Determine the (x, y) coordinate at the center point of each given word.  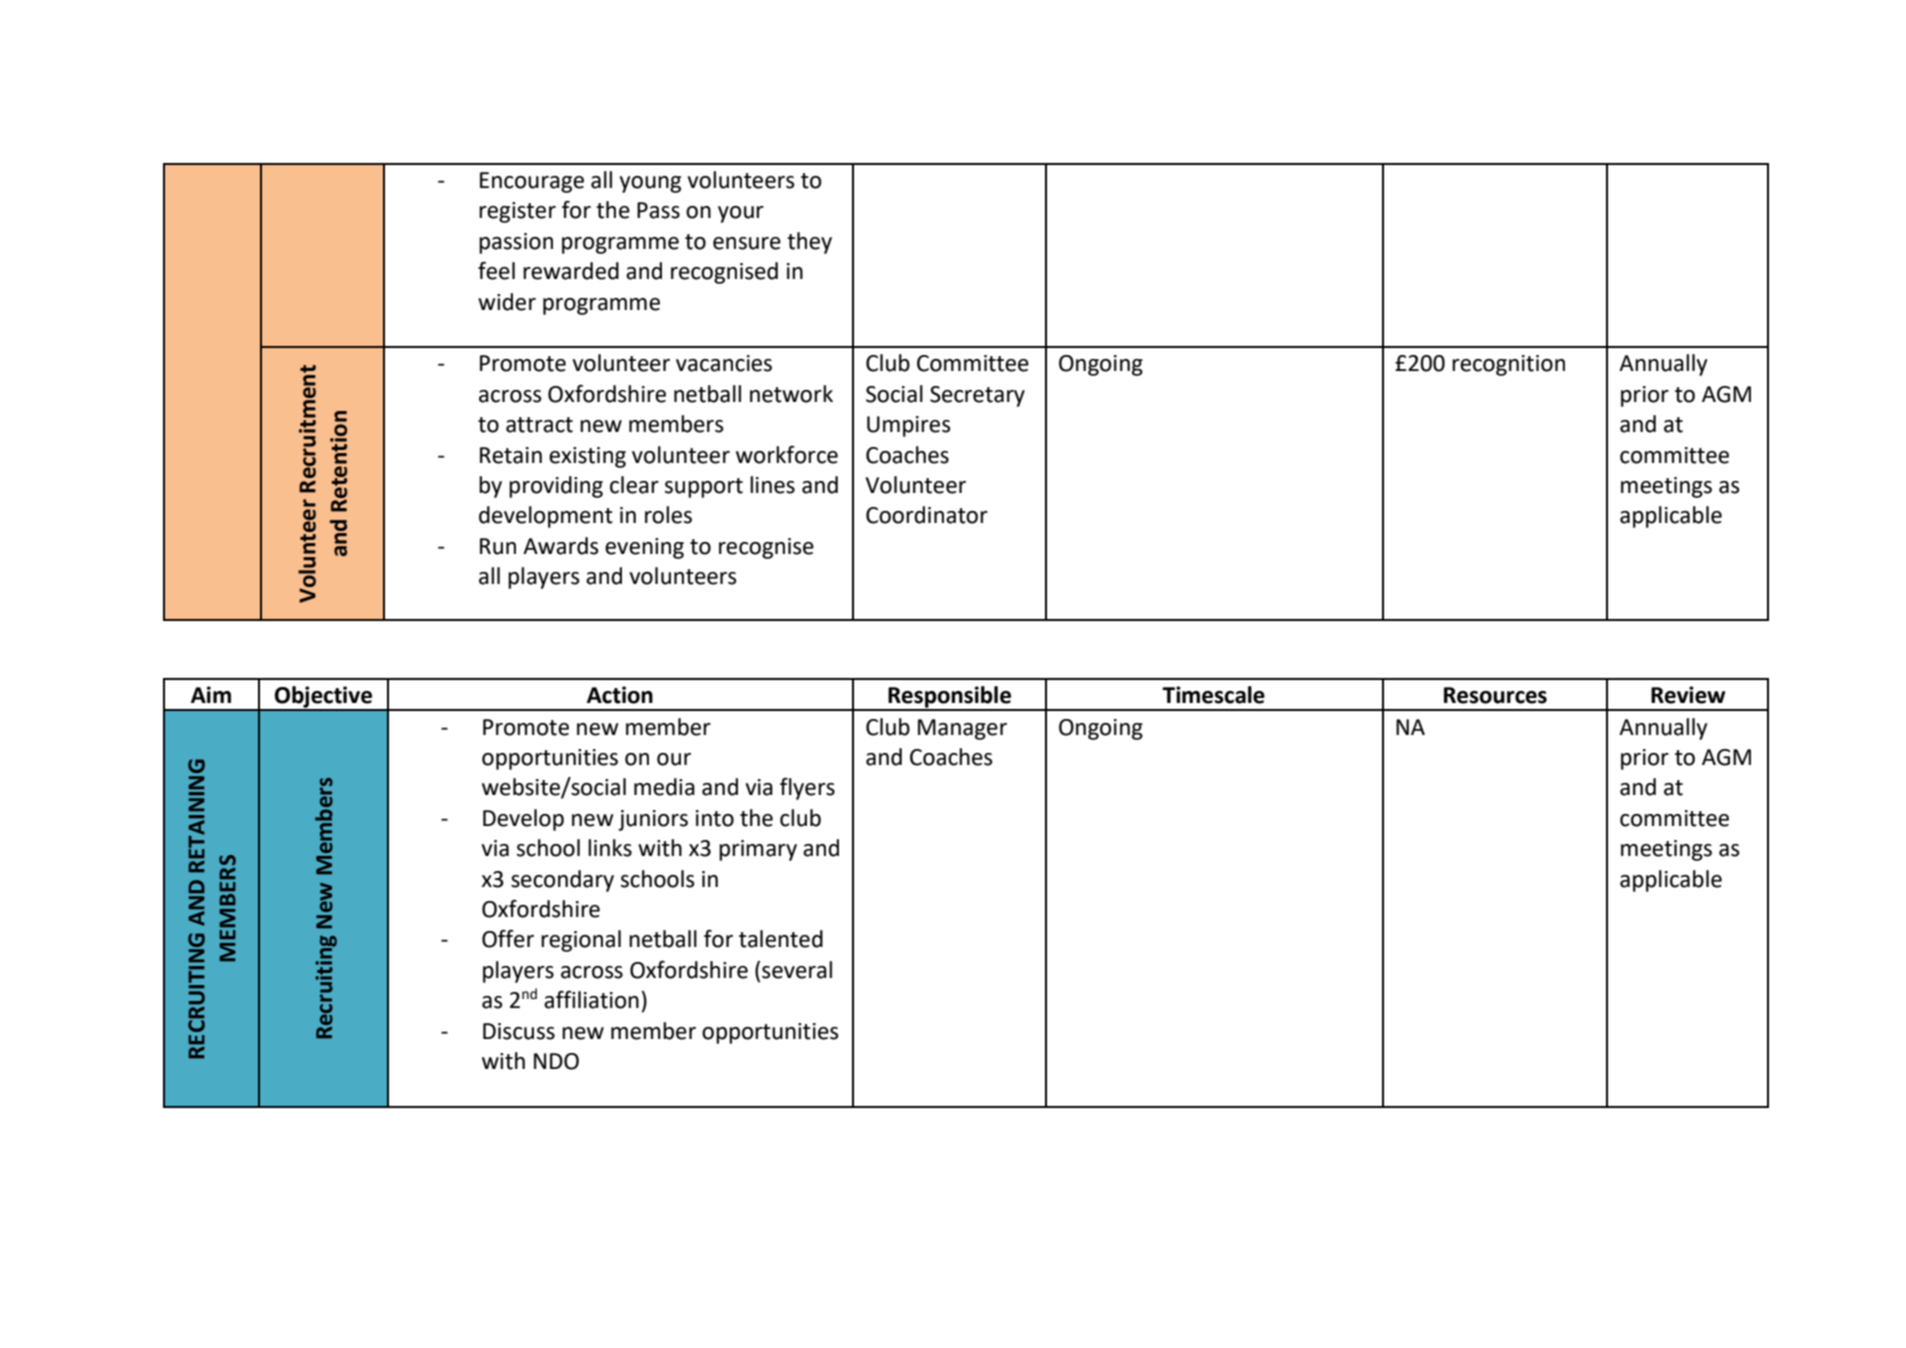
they (809, 243)
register (517, 212)
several (797, 970)
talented (781, 939)
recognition (1508, 365)
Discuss (519, 1031)
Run (498, 546)
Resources (1495, 695)
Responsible (950, 698)
